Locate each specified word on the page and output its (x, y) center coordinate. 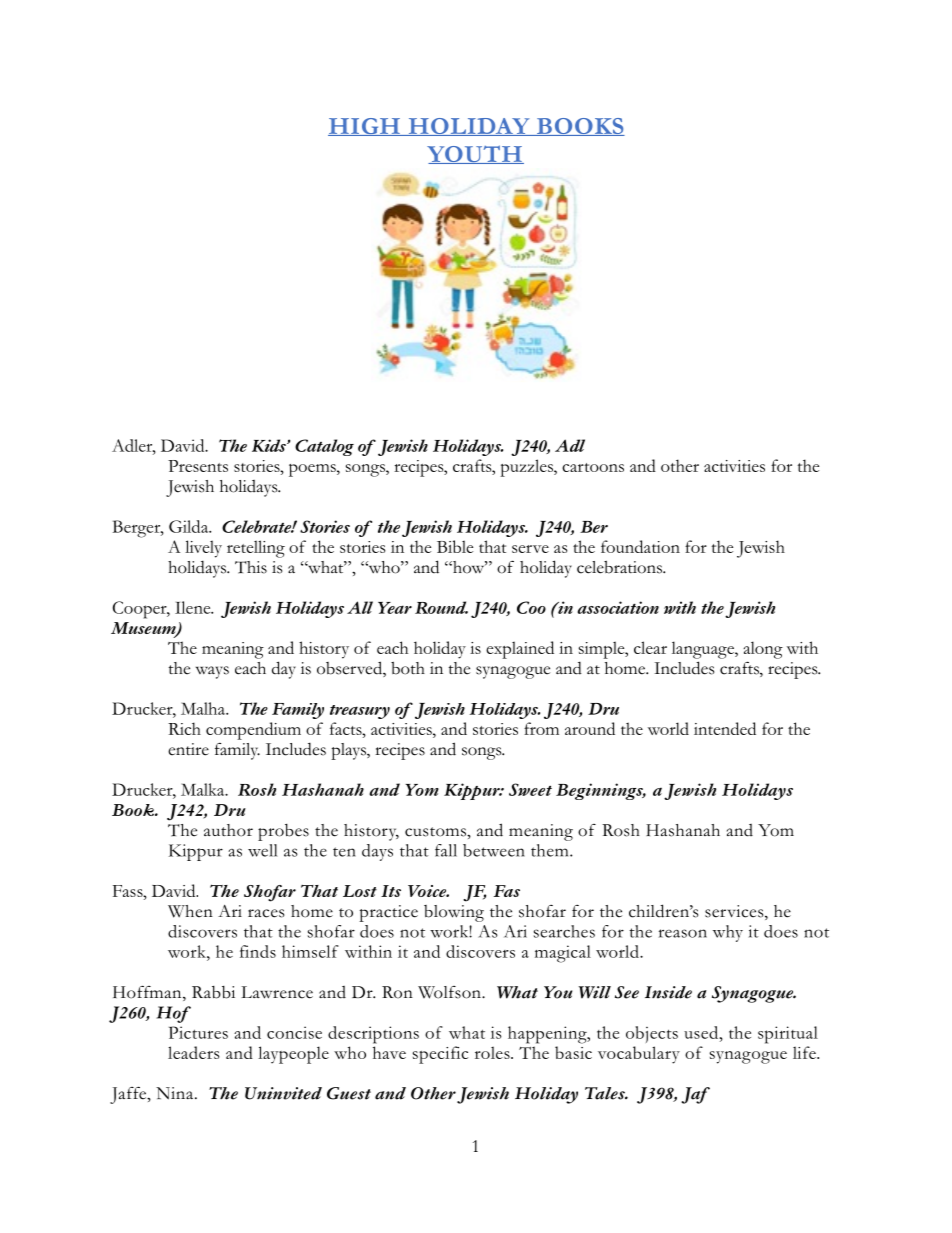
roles (493, 1052)
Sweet (530, 789)
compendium (253, 731)
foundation (640, 546)
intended (725, 728)
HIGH (365, 127)
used (702, 1032)
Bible (455, 546)
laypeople (293, 1055)
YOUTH (475, 154)
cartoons (593, 467)
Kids (270, 445)
